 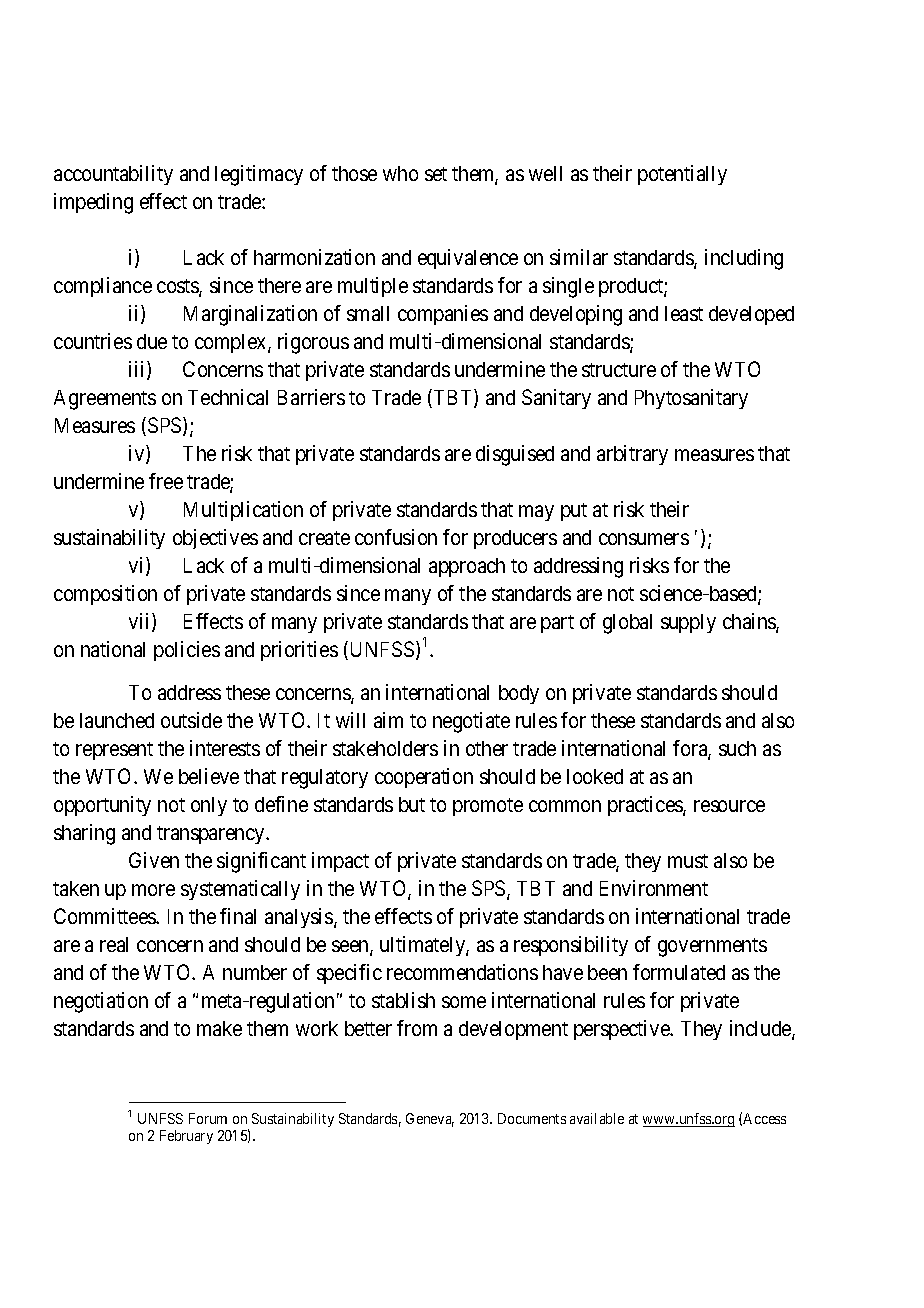 I want to click on policies, so click(x=187, y=651).
